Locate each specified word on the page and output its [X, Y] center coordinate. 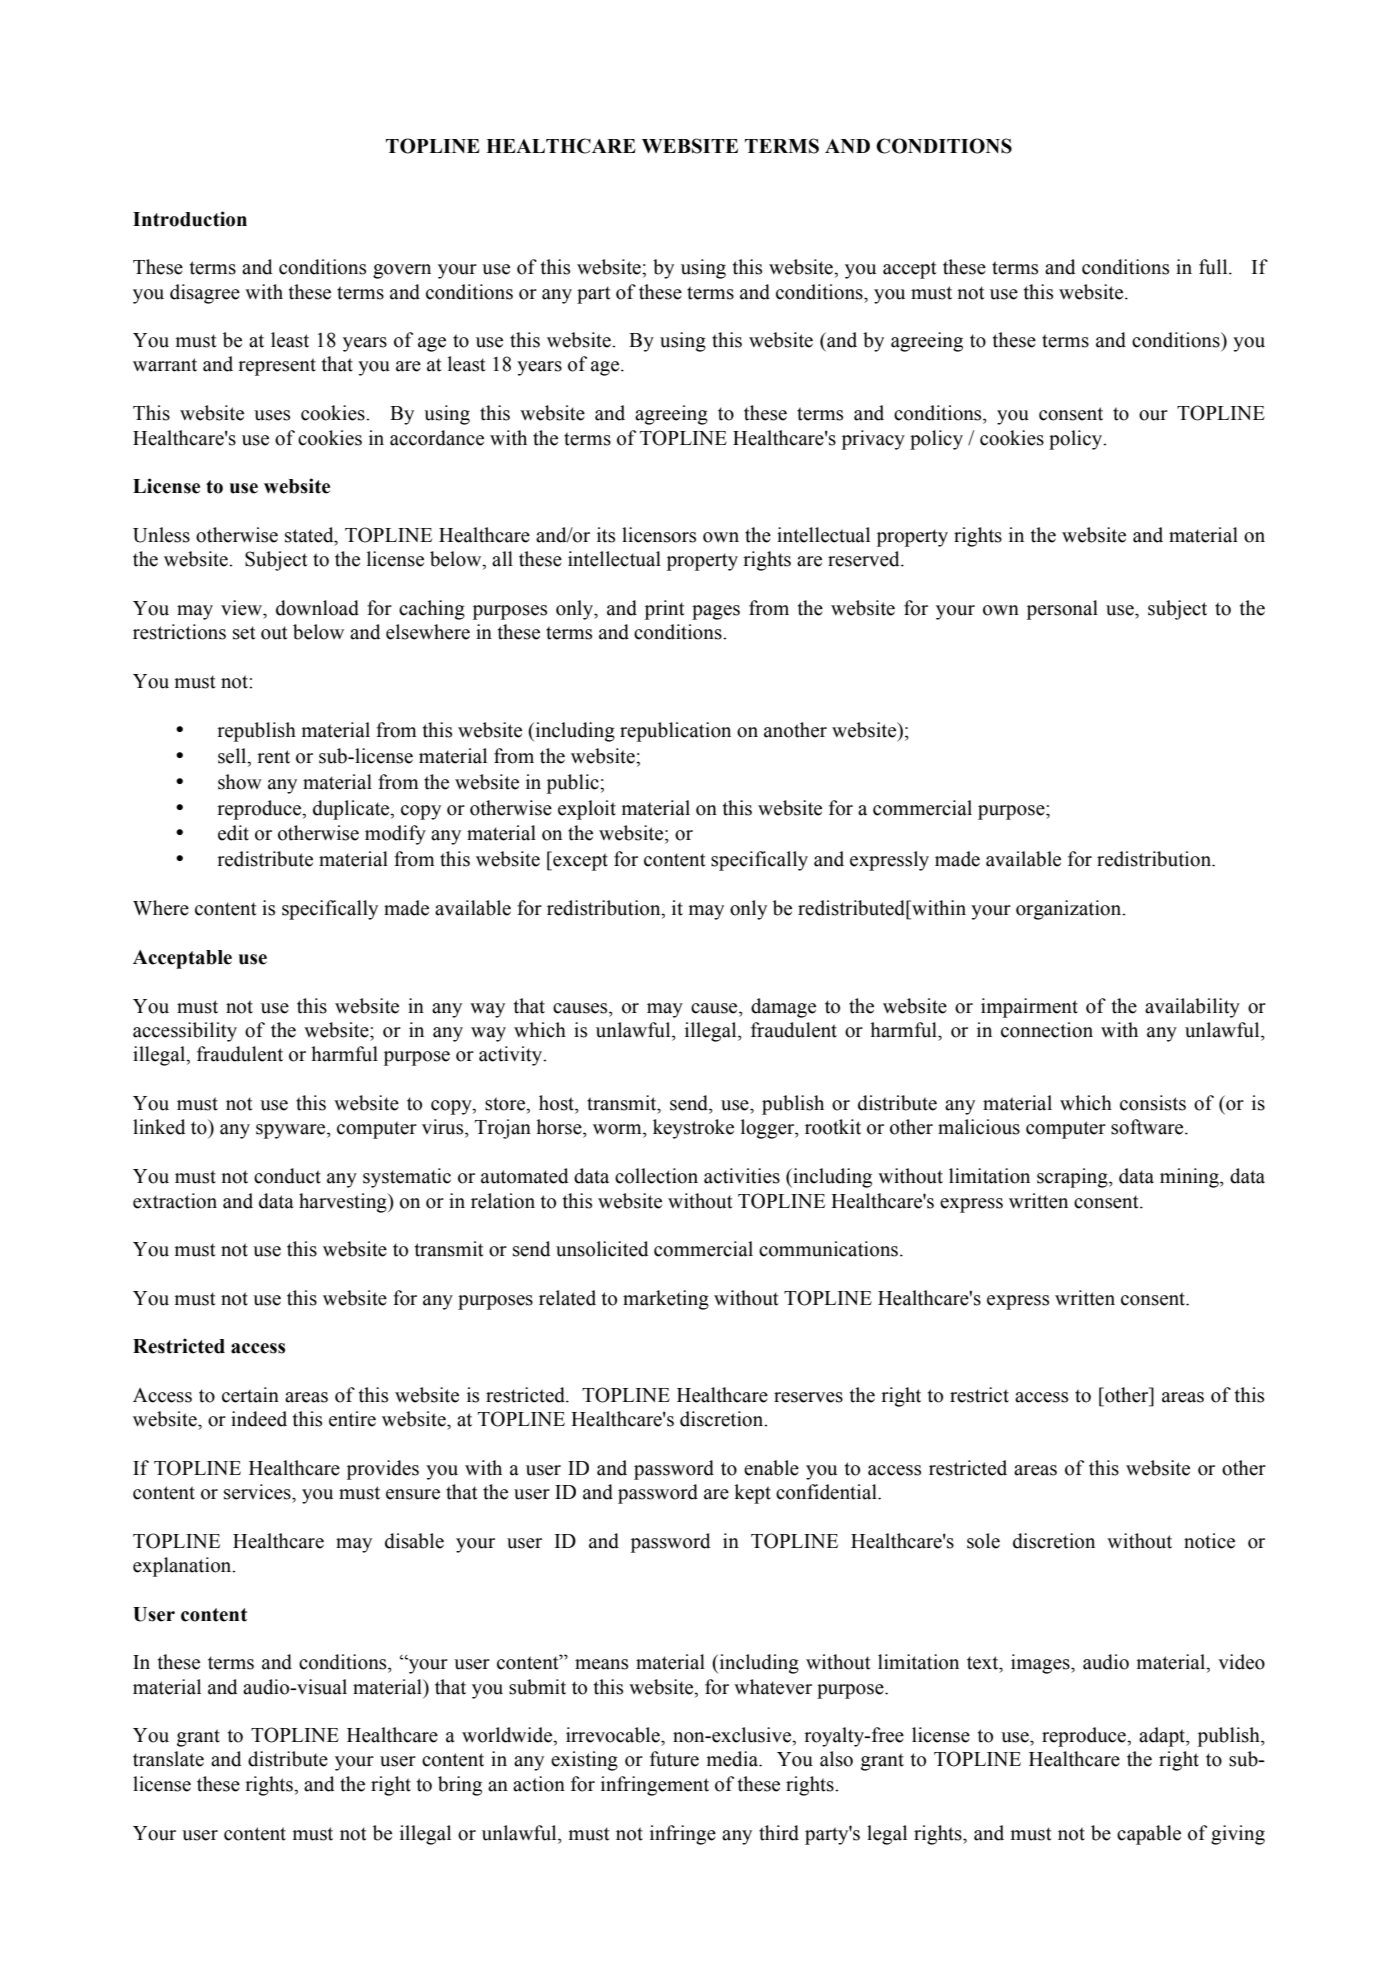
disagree [205, 294]
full [1214, 267]
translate [168, 1759]
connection [1047, 1030]
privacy [873, 440]
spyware [292, 1131]
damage [783, 1008]
